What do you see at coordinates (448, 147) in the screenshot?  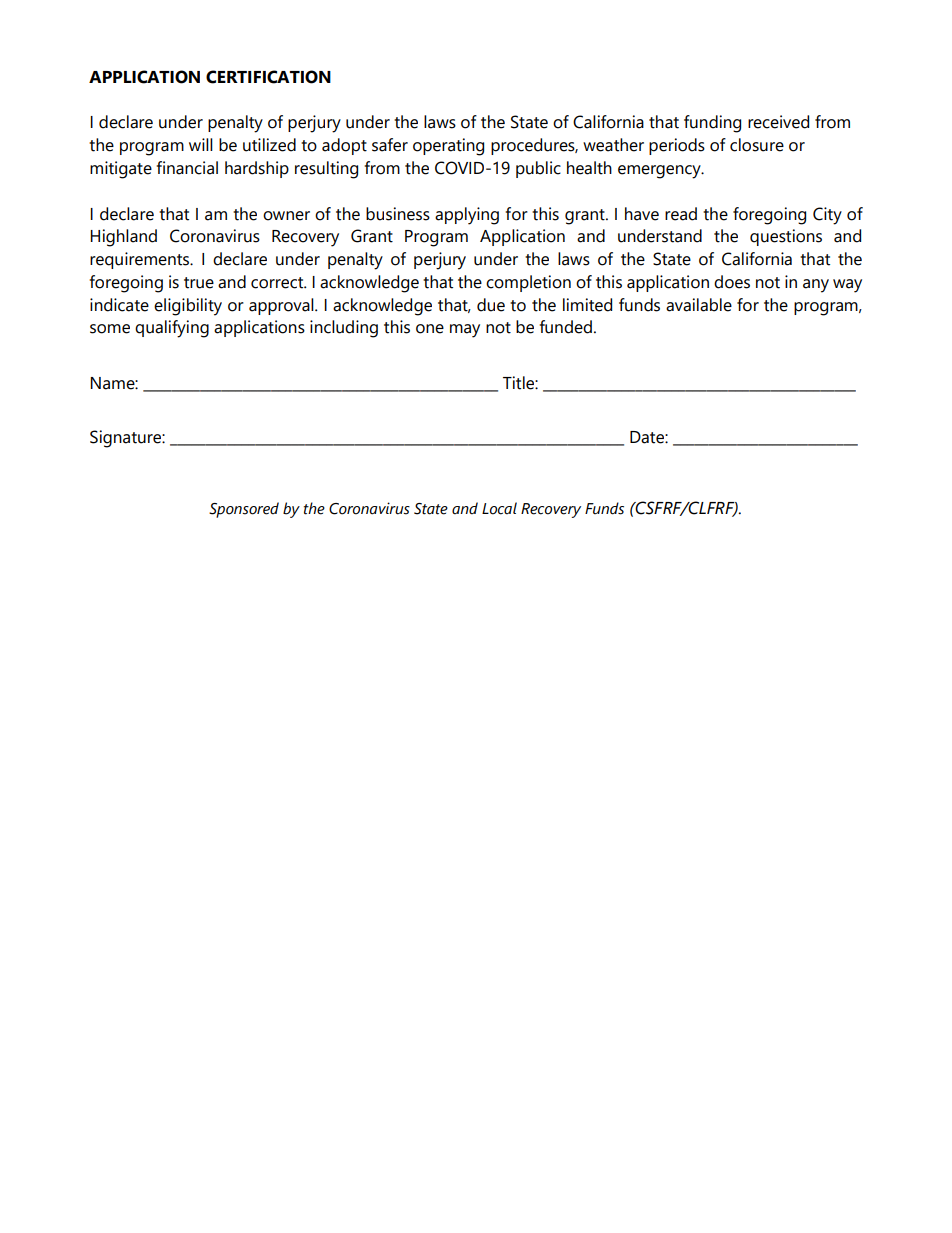 I see `operating` at bounding box center [448, 147].
